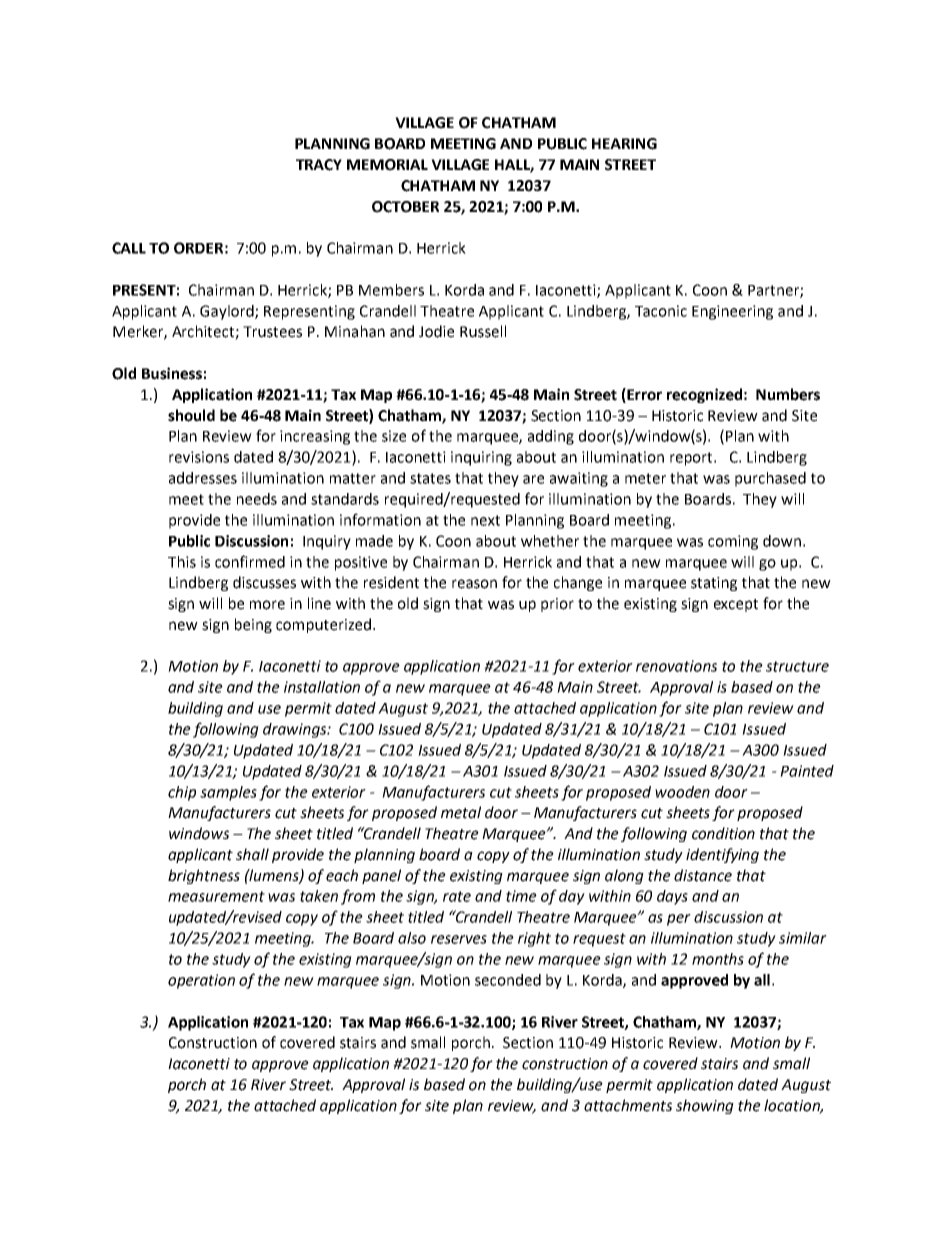 This document has width=952, height=1233. What do you see at coordinates (216, 896) in the document?
I see `measurement` at bounding box center [216, 896].
